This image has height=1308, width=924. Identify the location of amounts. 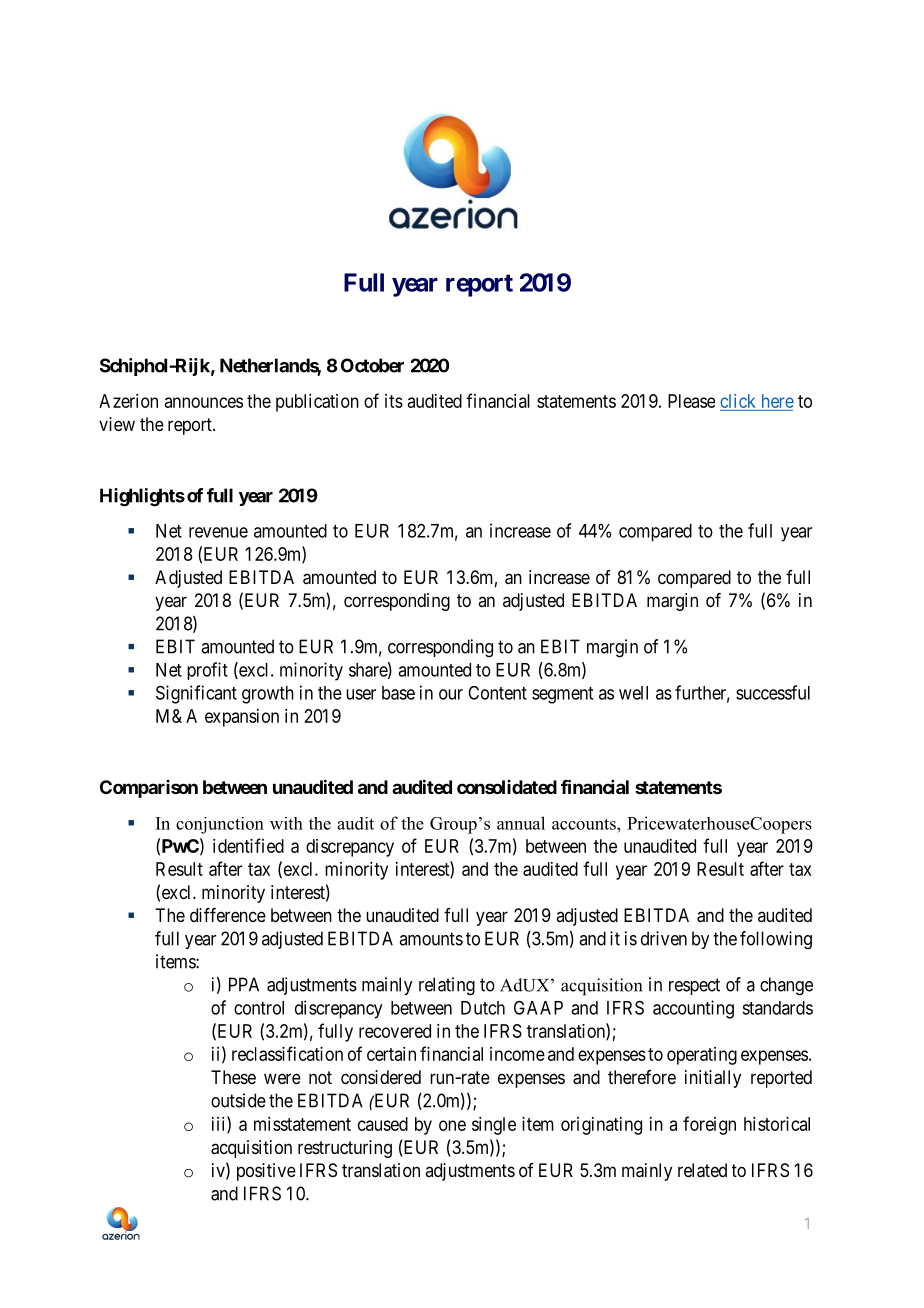
(431, 939).
